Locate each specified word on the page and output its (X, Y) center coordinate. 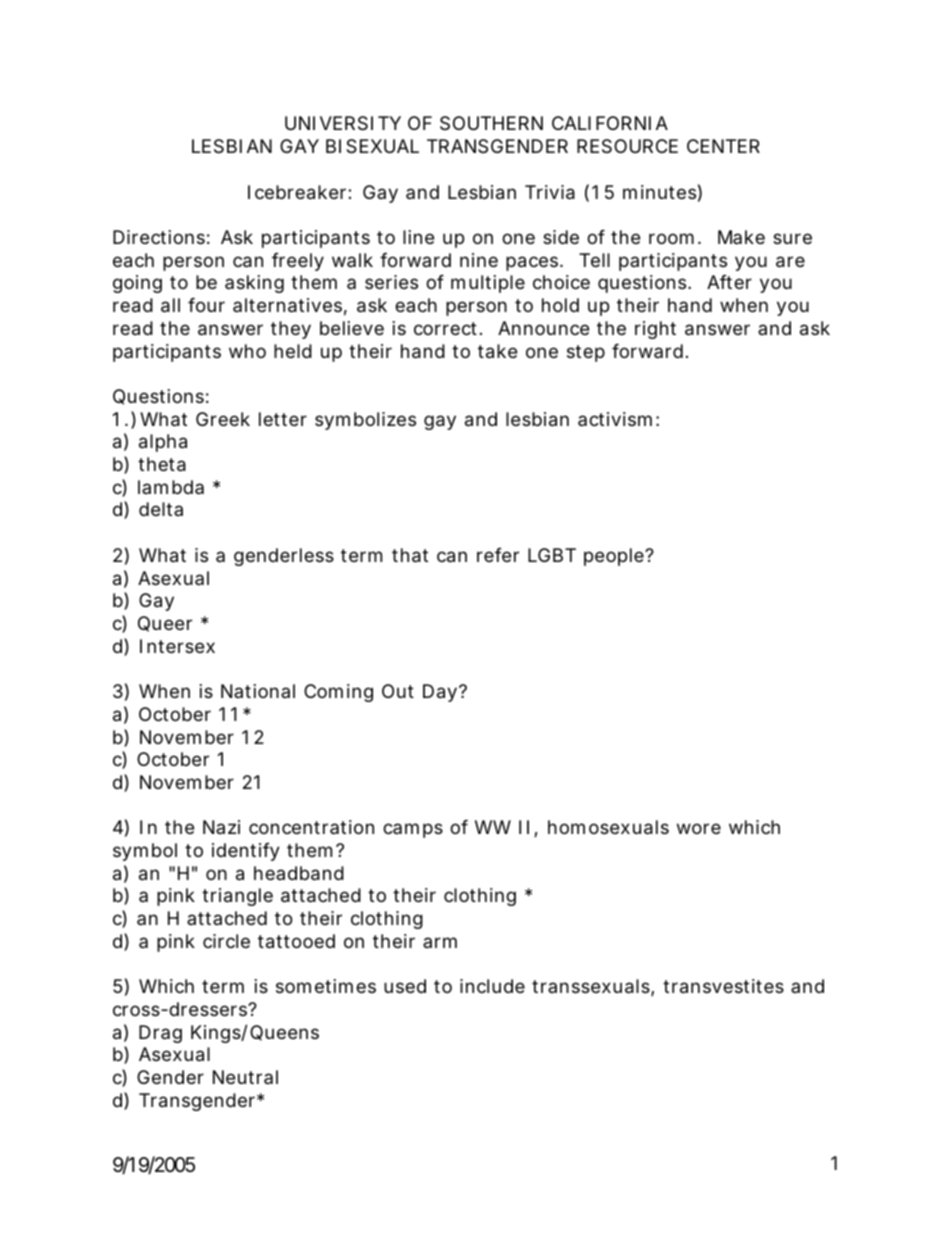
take (497, 351)
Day (440, 693)
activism (615, 419)
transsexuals (592, 987)
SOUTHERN (491, 123)
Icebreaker (298, 192)
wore (699, 828)
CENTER (723, 146)
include (492, 986)
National (258, 691)
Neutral (245, 1077)
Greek (223, 419)
